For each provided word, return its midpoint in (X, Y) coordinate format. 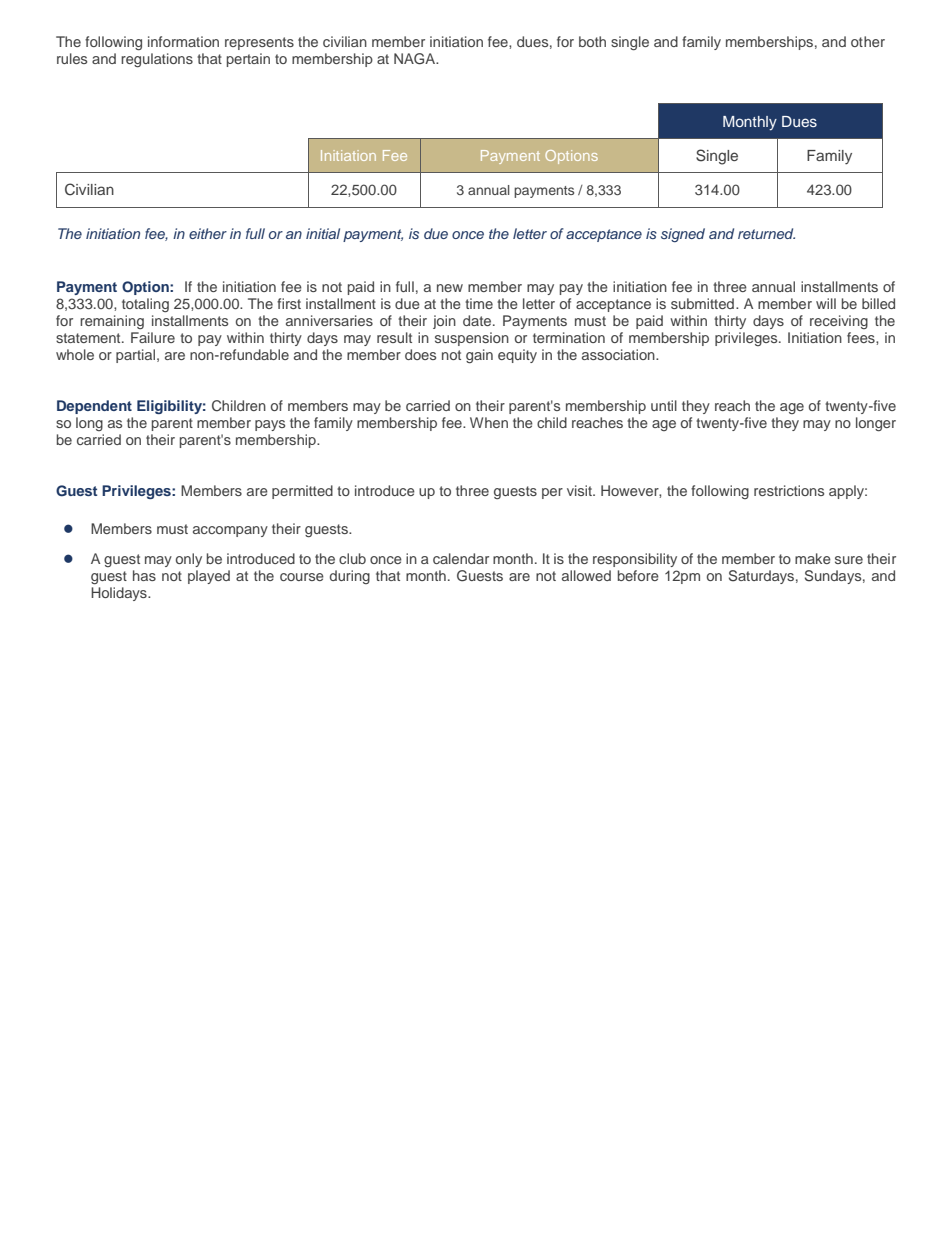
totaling (145, 305)
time (479, 303)
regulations (157, 60)
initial (323, 233)
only (189, 560)
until (664, 405)
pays (270, 425)
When (489, 422)
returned (766, 233)
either (208, 233)
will (826, 303)
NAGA (416, 59)
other (868, 41)
